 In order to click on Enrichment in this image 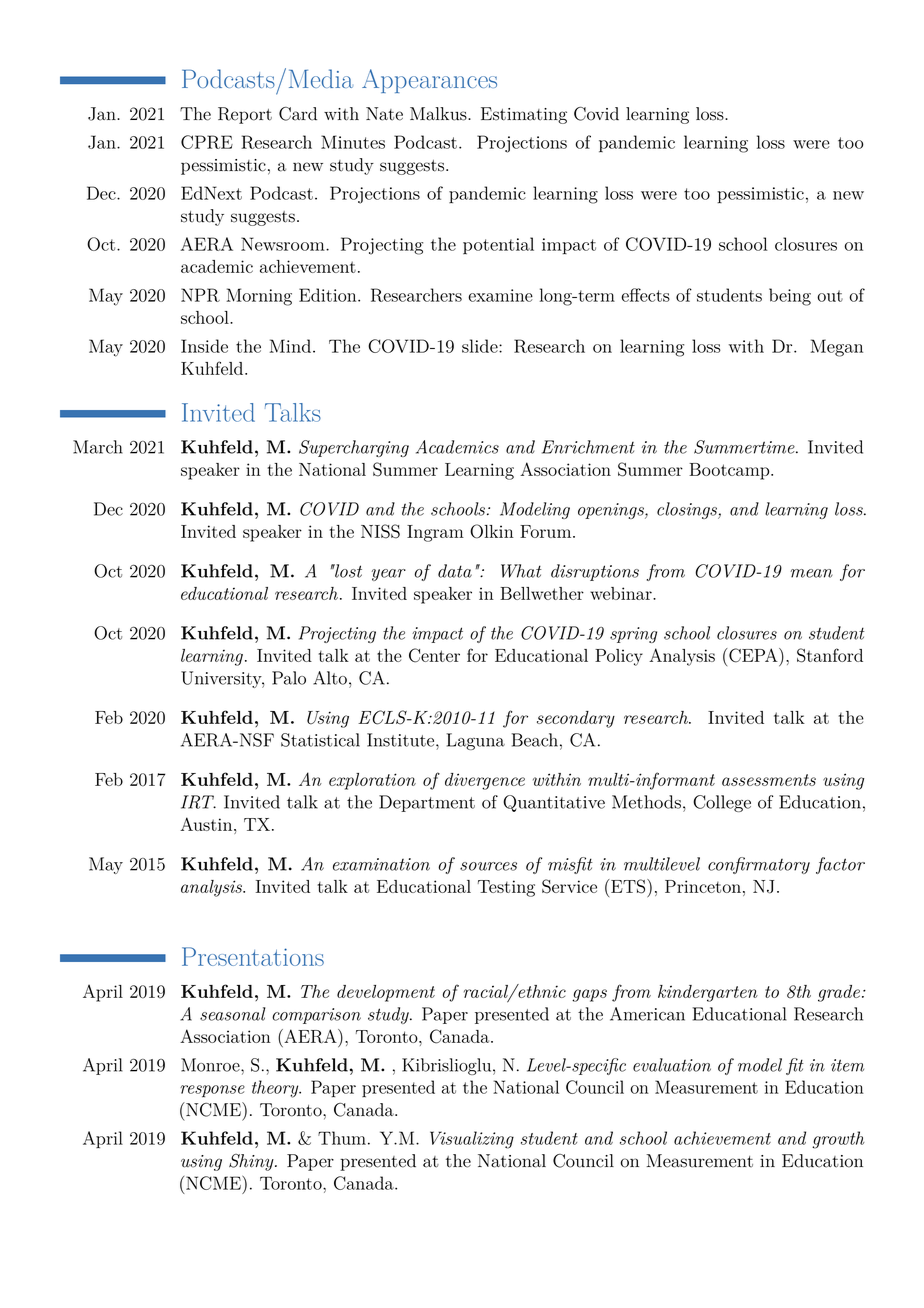, I will do `click(588, 447)`.
